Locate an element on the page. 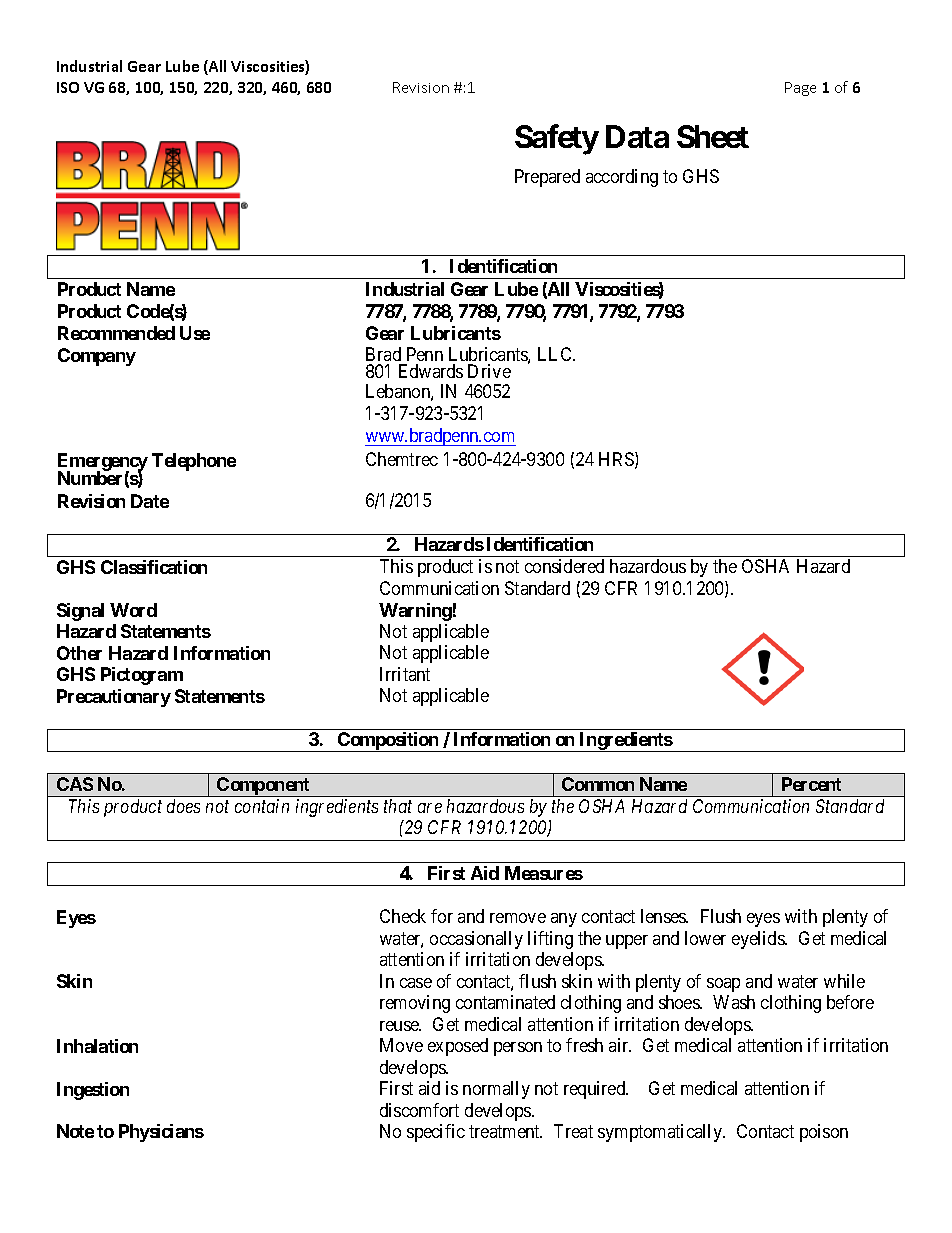 This page has width=952, height=1233. Physicians is located at coordinates (161, 1133).
